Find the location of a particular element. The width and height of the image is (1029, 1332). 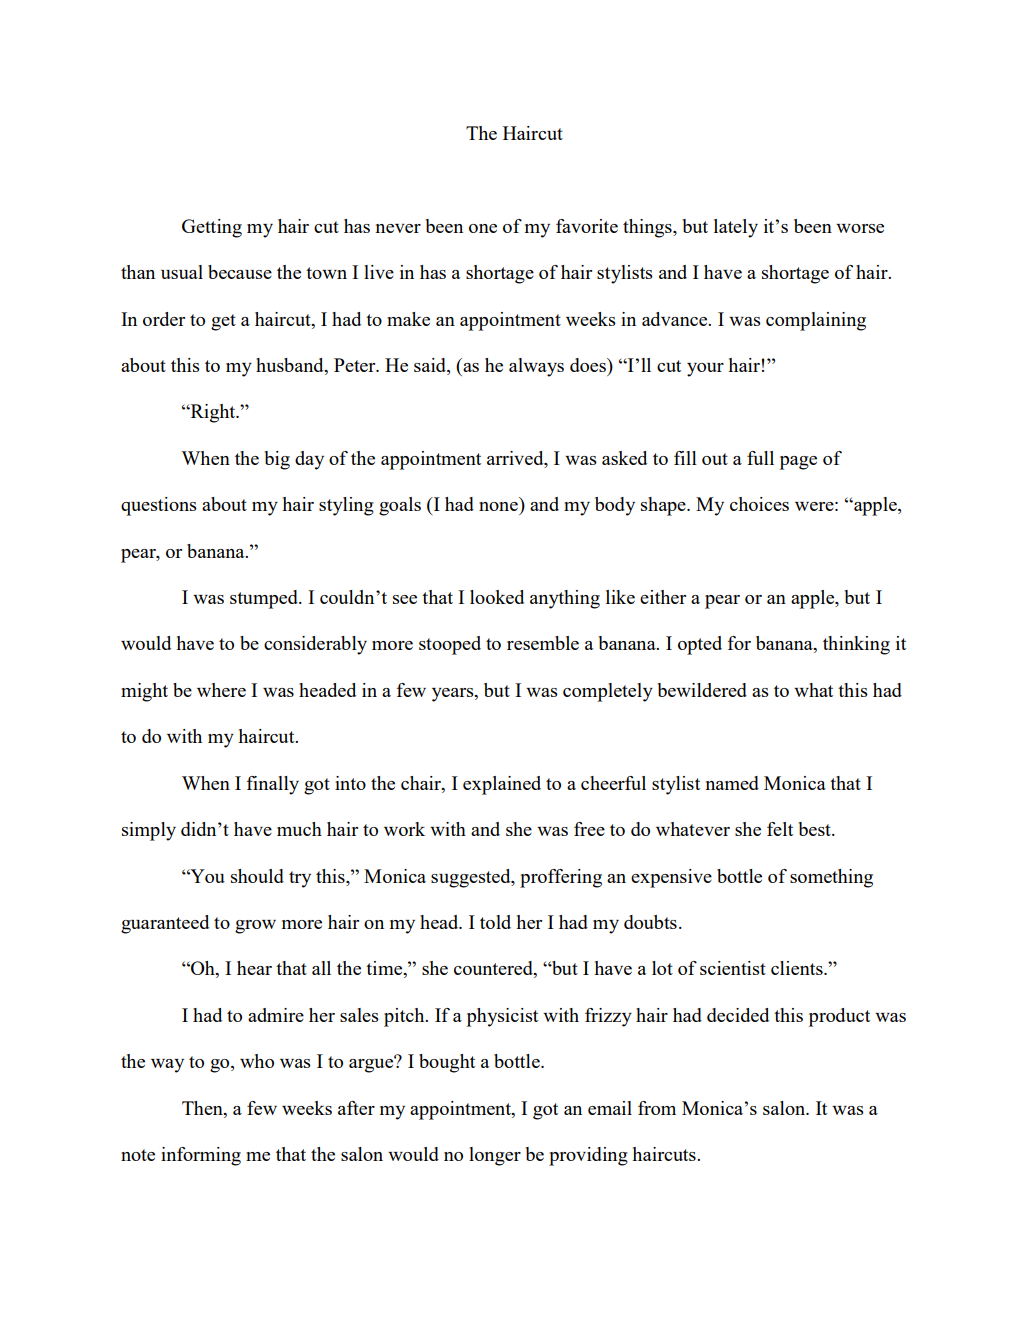

Then is located at coordinates (203, 1108).
